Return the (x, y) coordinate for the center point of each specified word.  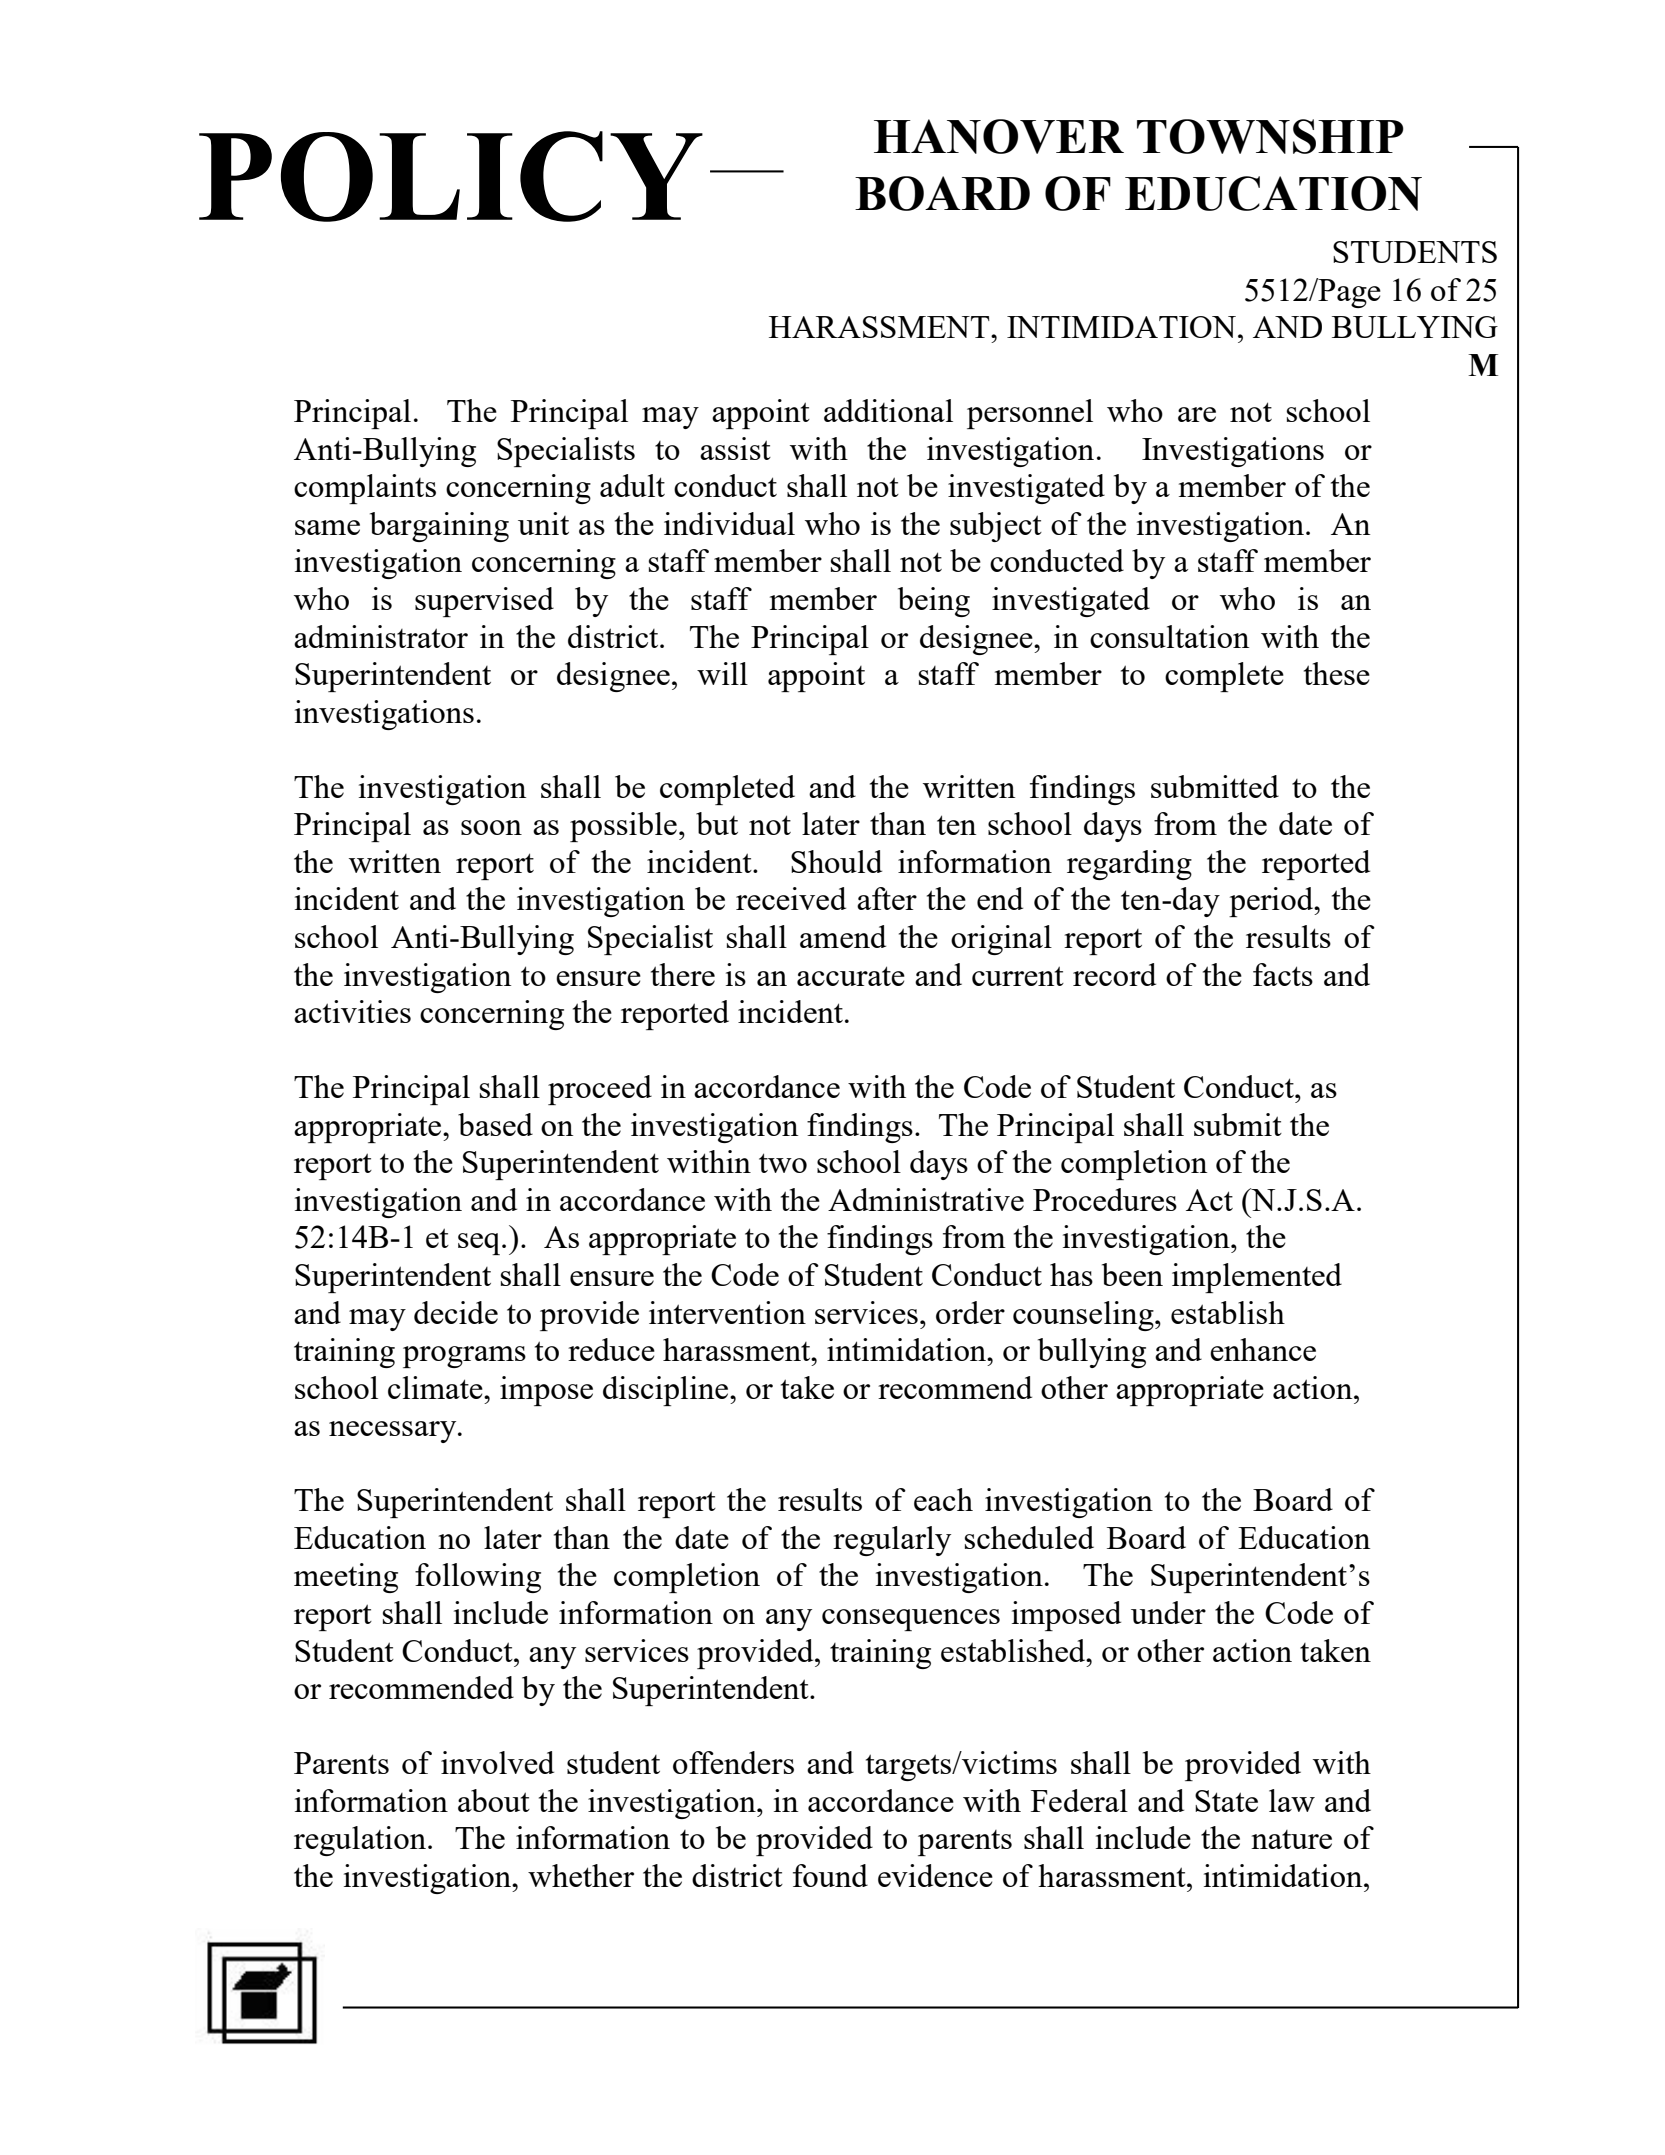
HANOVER (999, 136)
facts (1283, 974)
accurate (851, 976)
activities (352, 1011)
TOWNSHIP (1270, 136)
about (494, 1800)
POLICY (451, 176)
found (830, 1875)
